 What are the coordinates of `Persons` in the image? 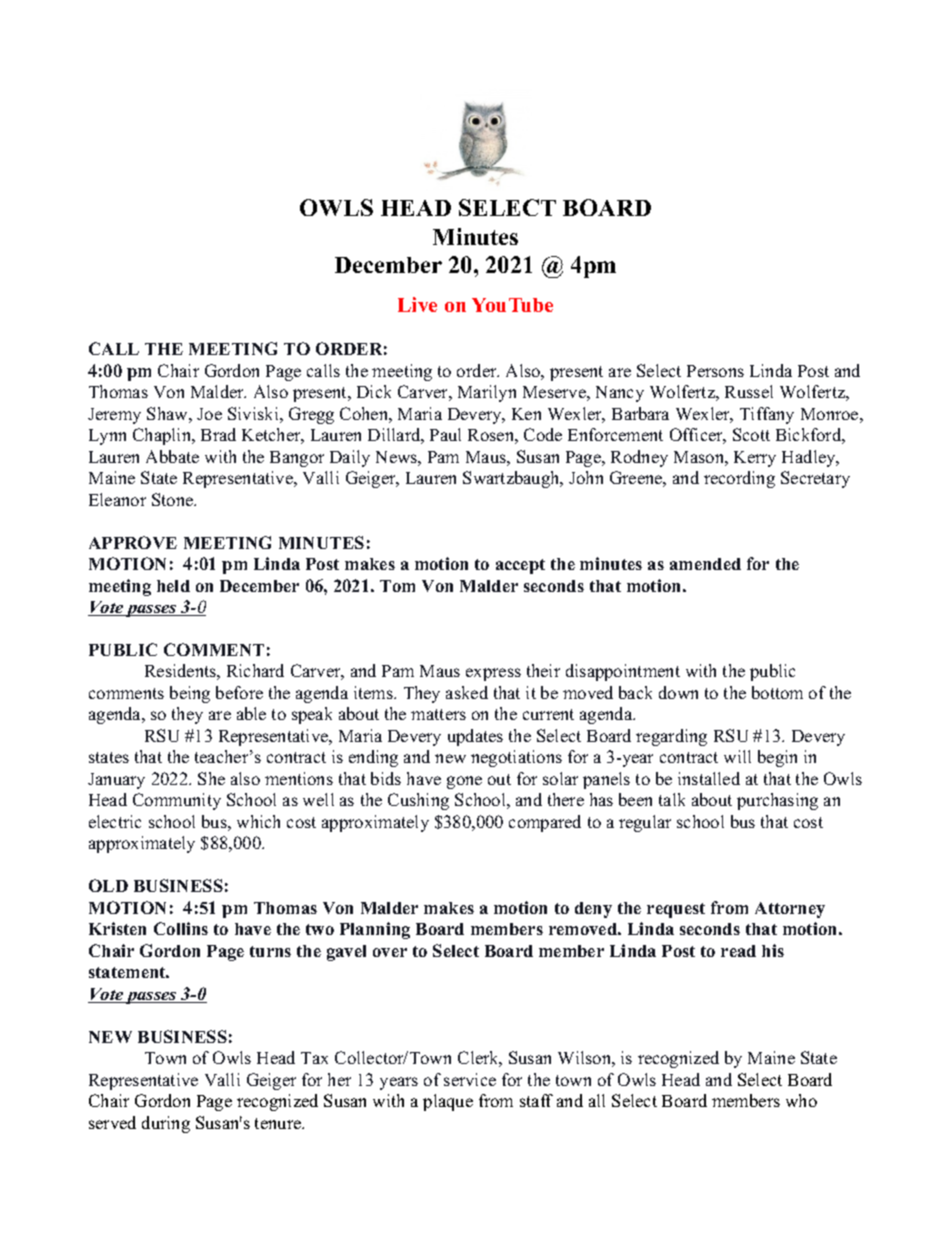 It's located at (715, 371).
